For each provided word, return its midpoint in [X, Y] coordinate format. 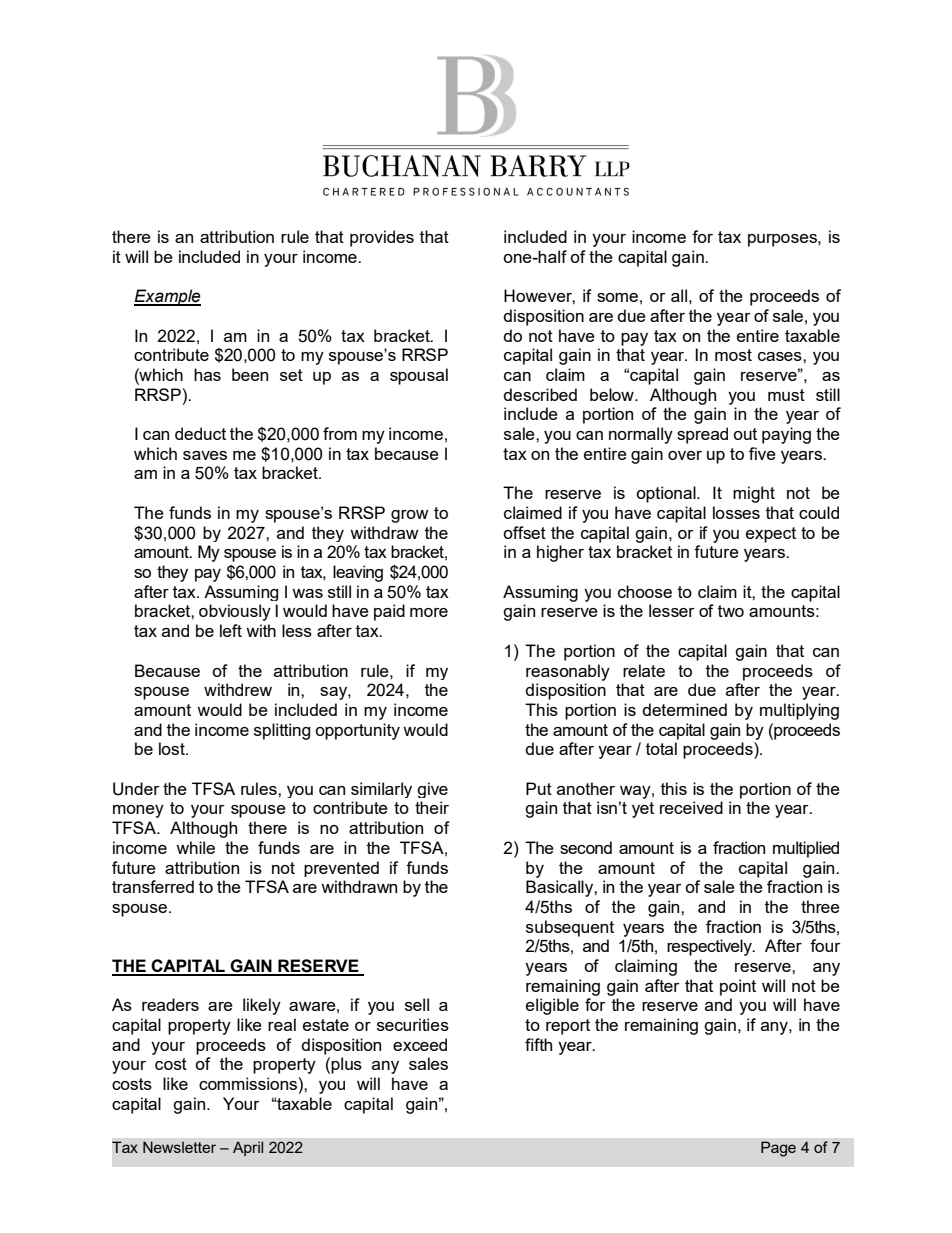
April [248, 1148]
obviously [235, 612]
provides [382, 238]
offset [524, 532]
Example [167, 297]
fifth [538, 1044]
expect [771, 535]
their [432, 807]
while [195, 847]
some [617, 297]
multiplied [806, 849]
